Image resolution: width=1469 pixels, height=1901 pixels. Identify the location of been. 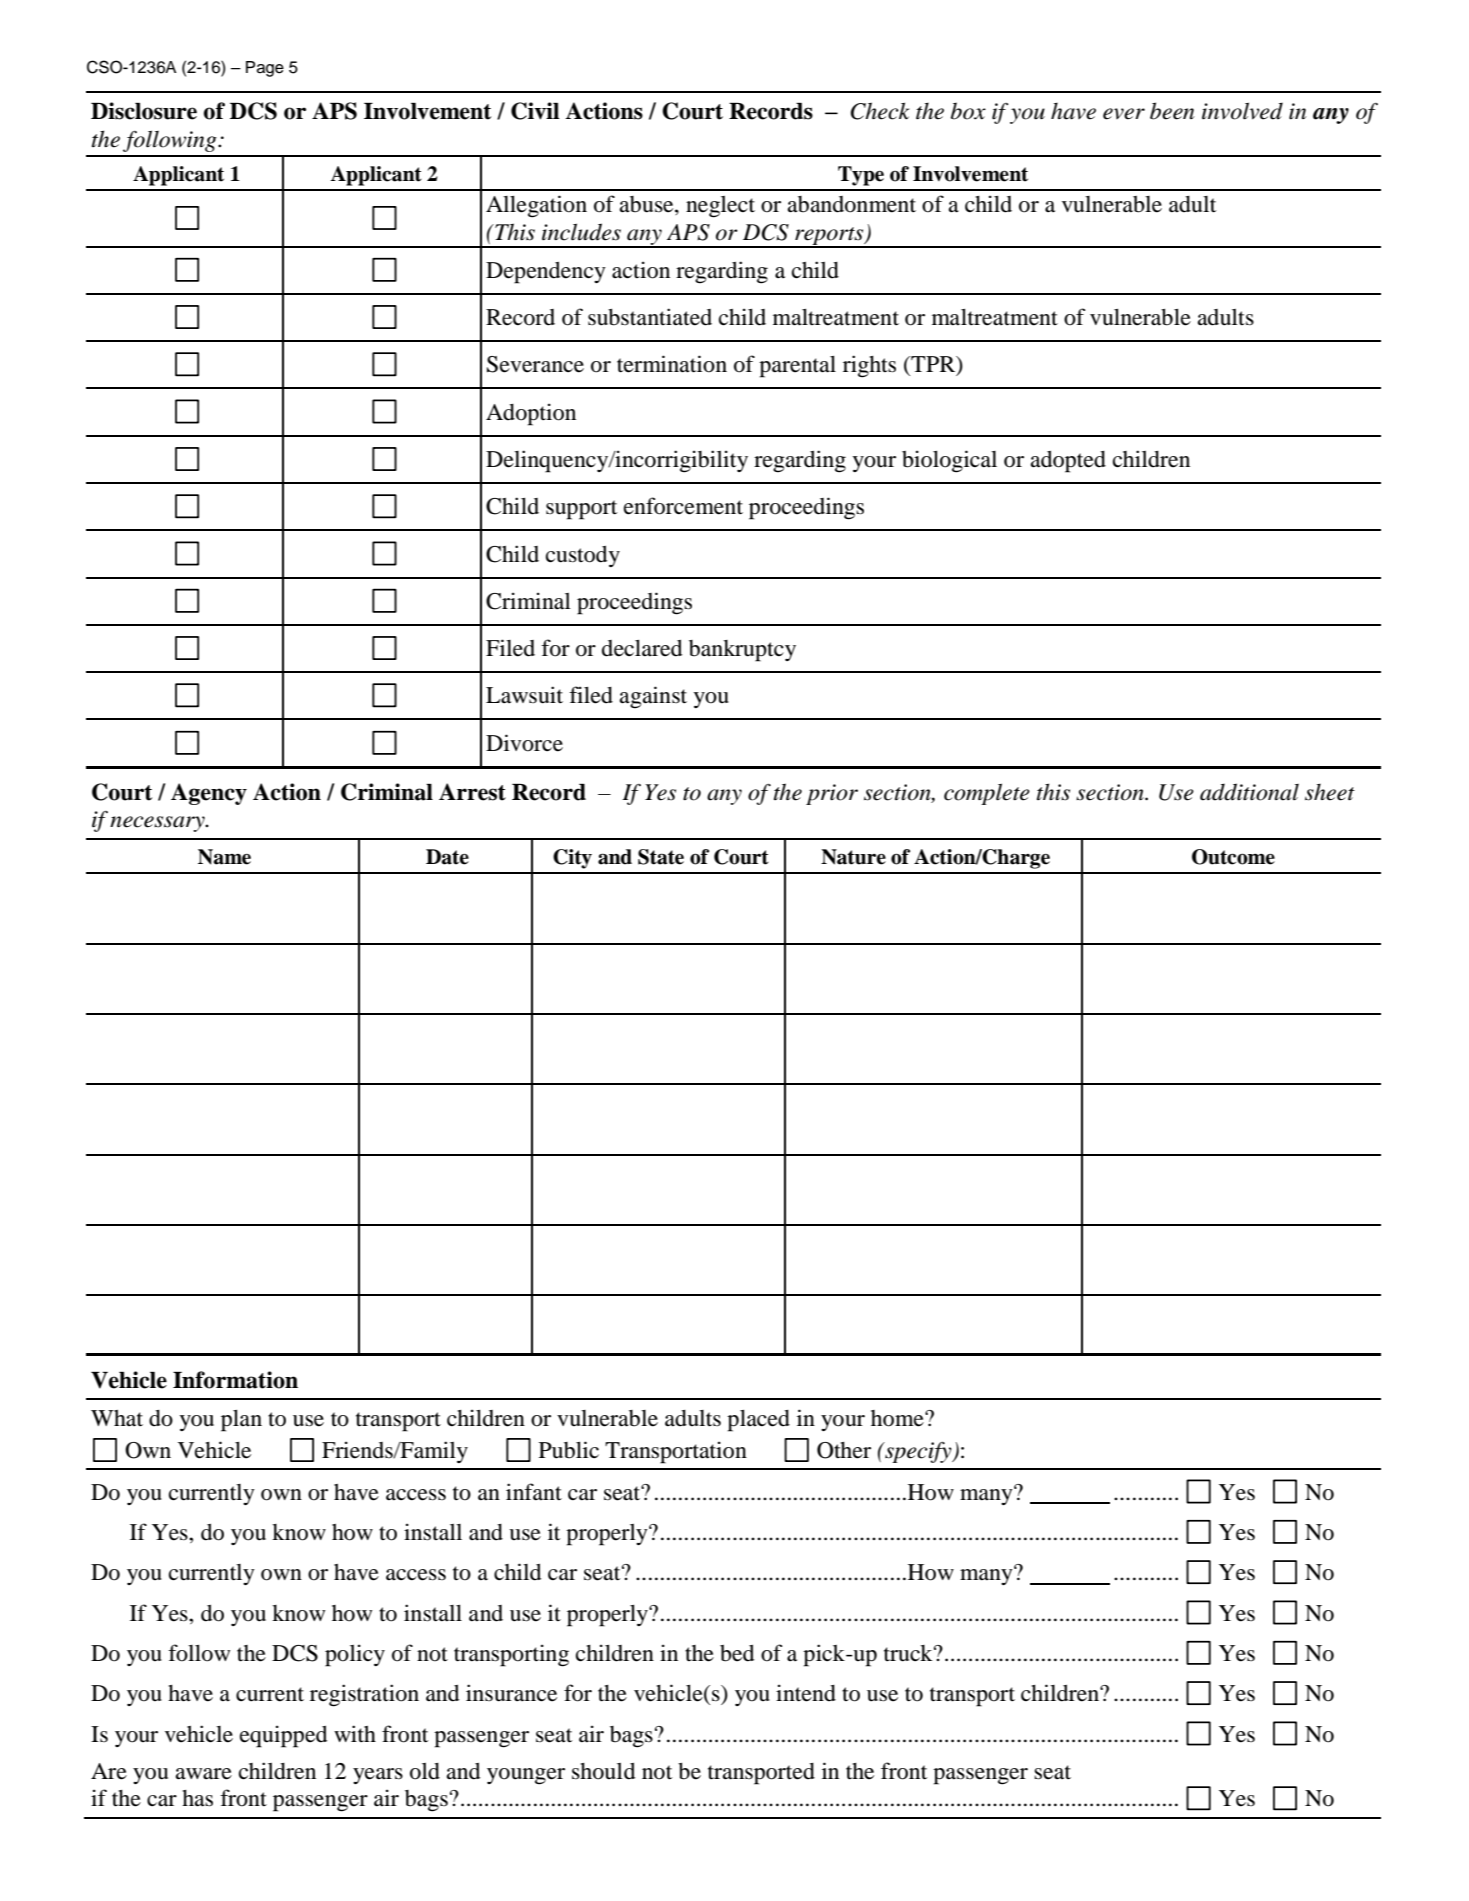
(1172, 111).
